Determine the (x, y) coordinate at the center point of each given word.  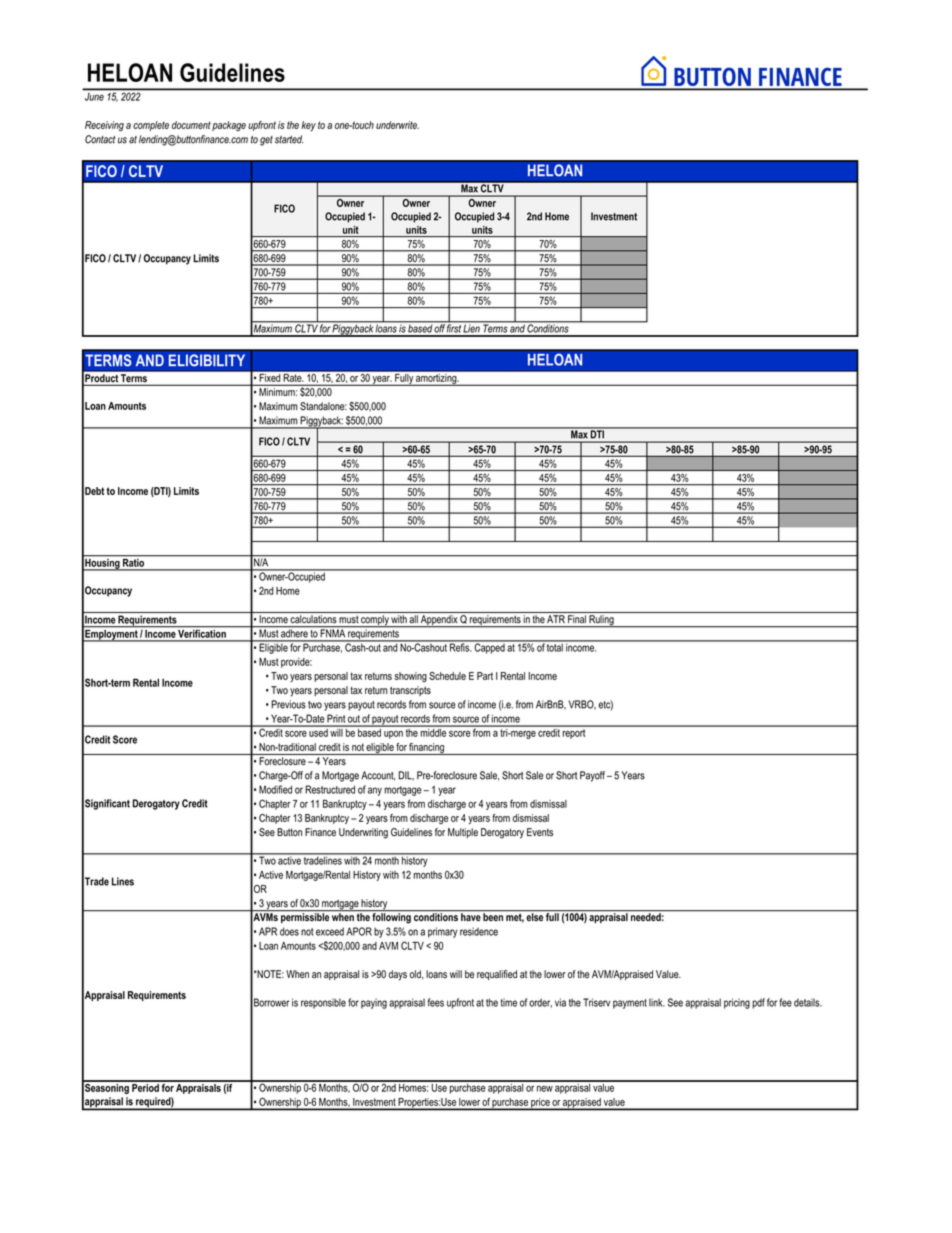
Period (145, 1086)
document (191, 125)
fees (436, 1002)
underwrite (397, 125)
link (657, 1002)
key (308, 126)
